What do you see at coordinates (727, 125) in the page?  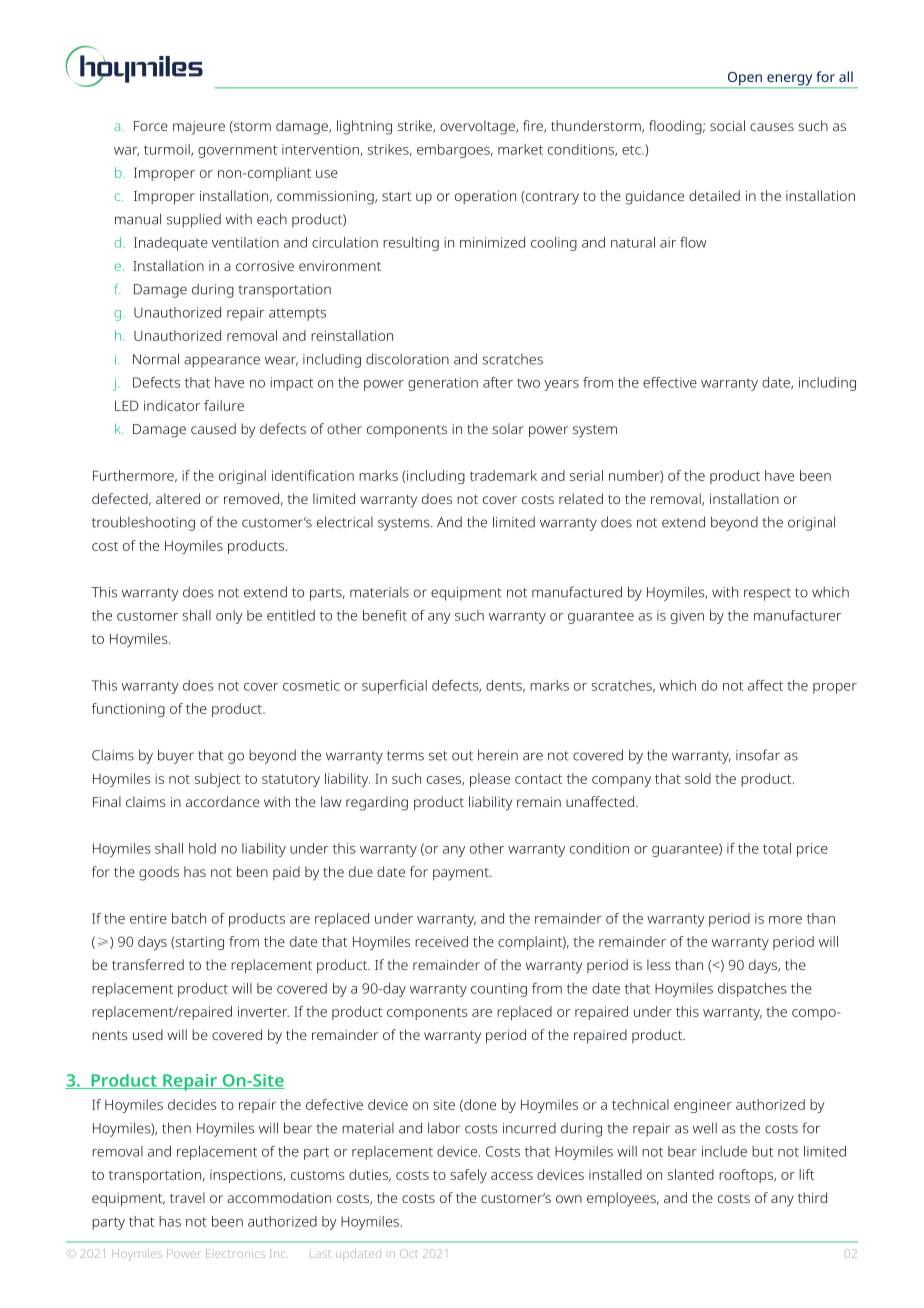 I see `social` at bounding box center [727, 125].
